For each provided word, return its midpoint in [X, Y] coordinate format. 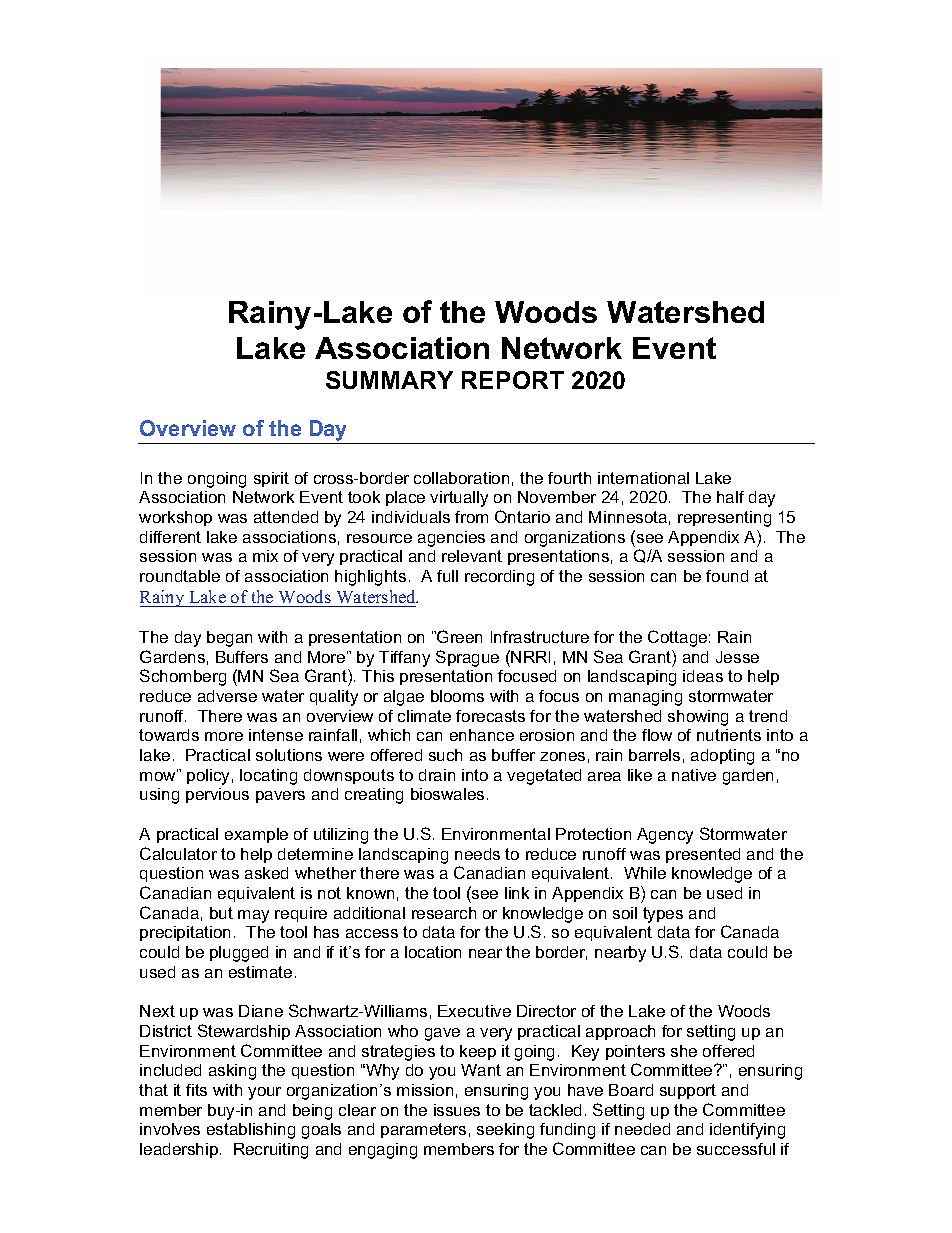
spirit [271, 479]
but [221, 913]
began [229, 639]
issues [457, 1110]
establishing [251, 1131]
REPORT [513, 380]
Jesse [737, 657]
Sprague [467, 658]
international [643, 478]
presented [703, 855]
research [444, 913]
